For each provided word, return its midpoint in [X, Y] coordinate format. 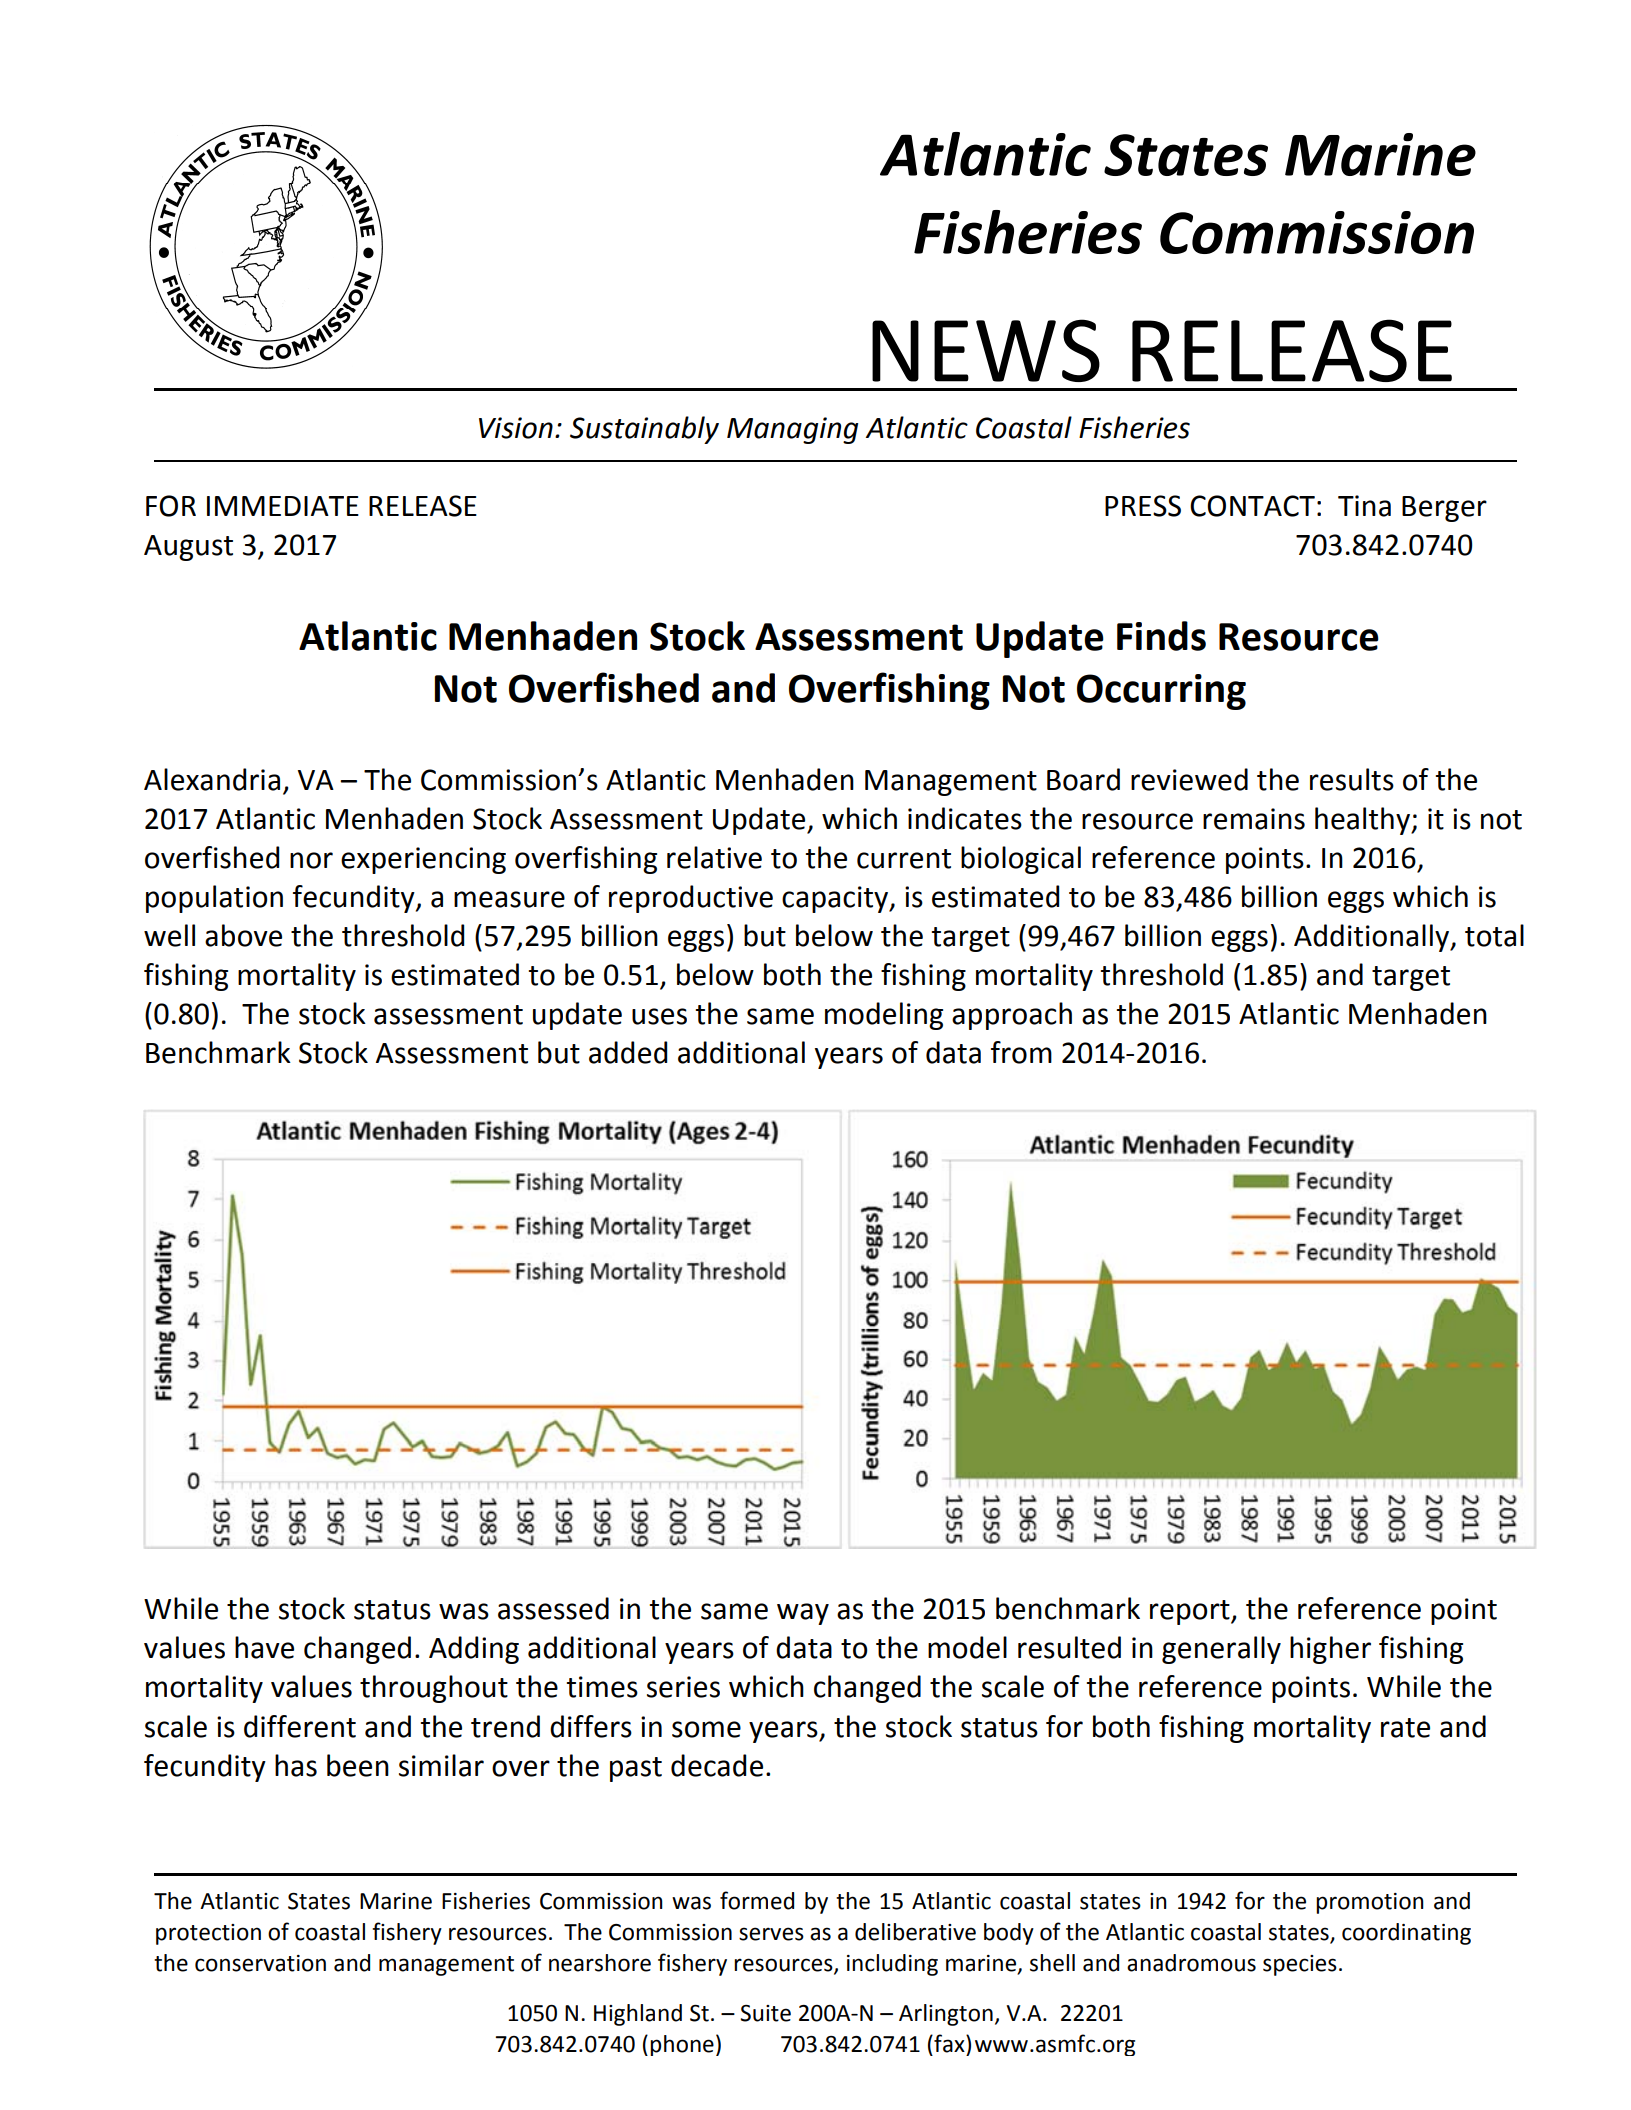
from [1021, 1052]
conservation [260, 1963]
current [904, 859]
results [1352, 779]
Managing [792, 430]
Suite [765, 2013]
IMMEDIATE [283, 506]
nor [311, 860]
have [264, 1647]
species [1300, 1965]
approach [1012, 1016]
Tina [1364, 506]
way [803, 1614]
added [628, 1052]
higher [1330, 1650]
